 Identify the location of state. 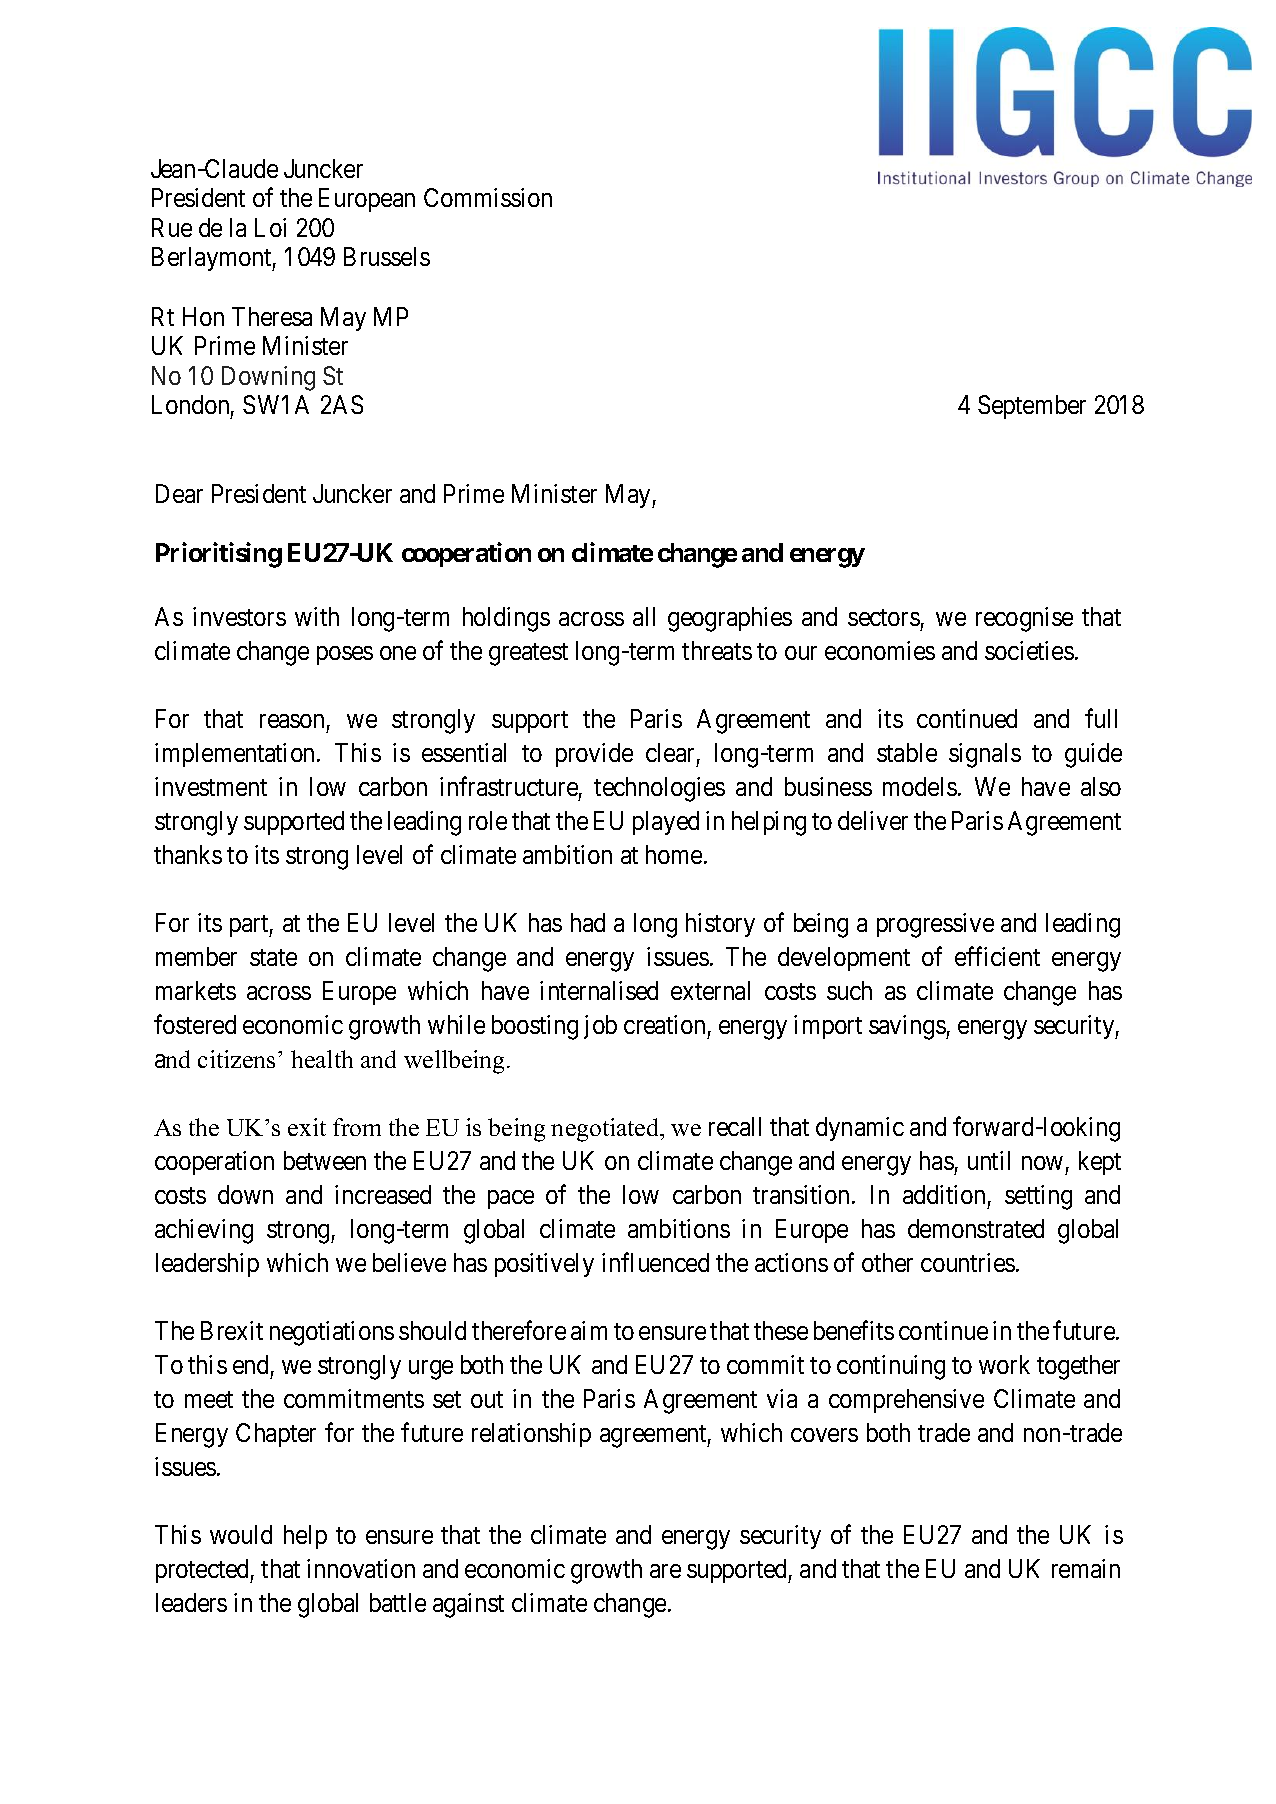
(273, 957).
